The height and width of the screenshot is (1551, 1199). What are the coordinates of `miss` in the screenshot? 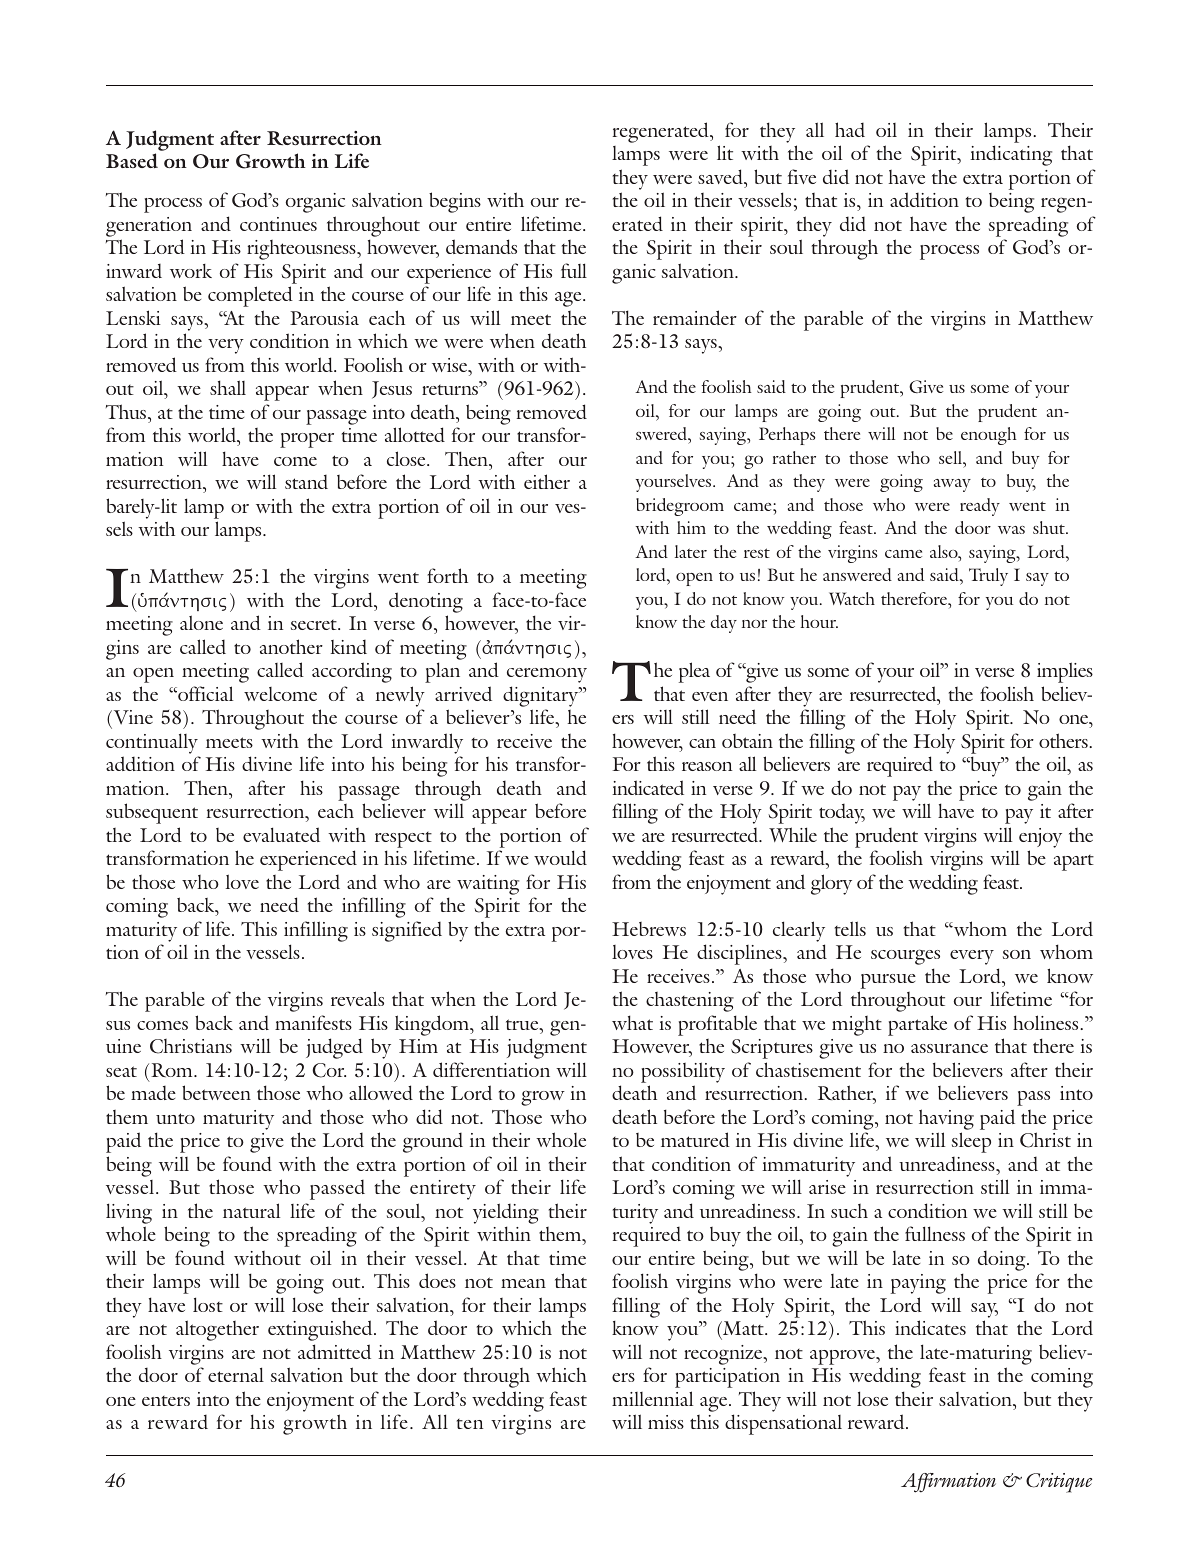 It's located at (666, 1422).
